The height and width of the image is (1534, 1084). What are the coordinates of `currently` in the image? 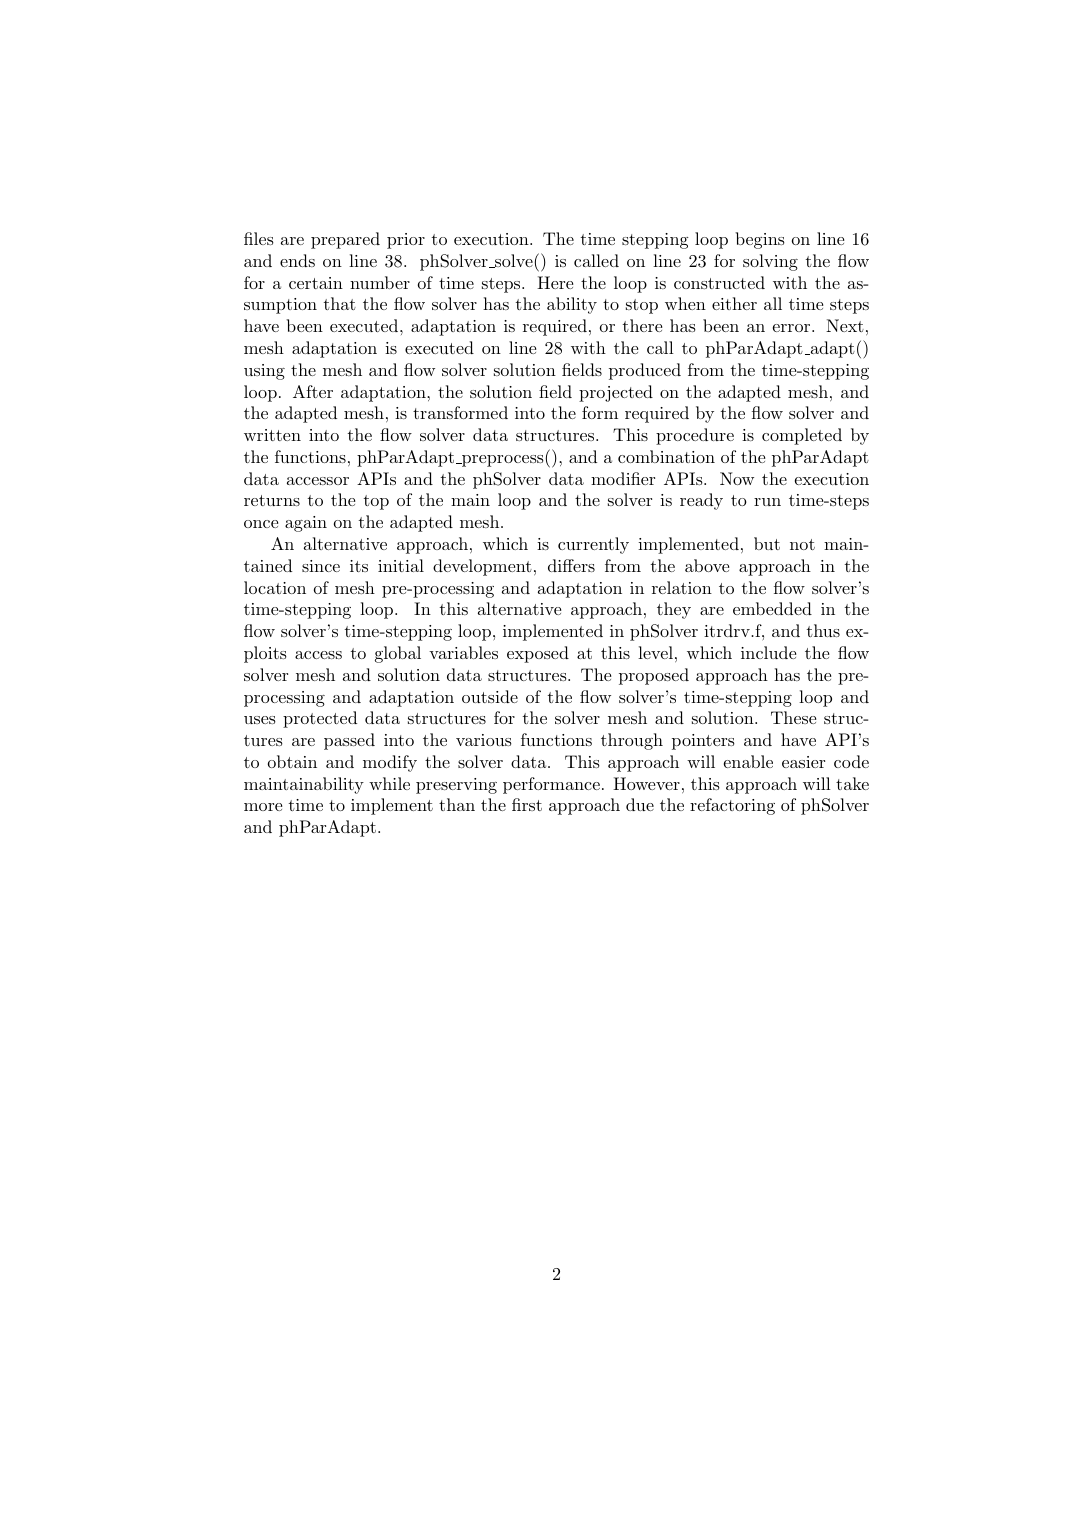 It's located at (593, 545).
